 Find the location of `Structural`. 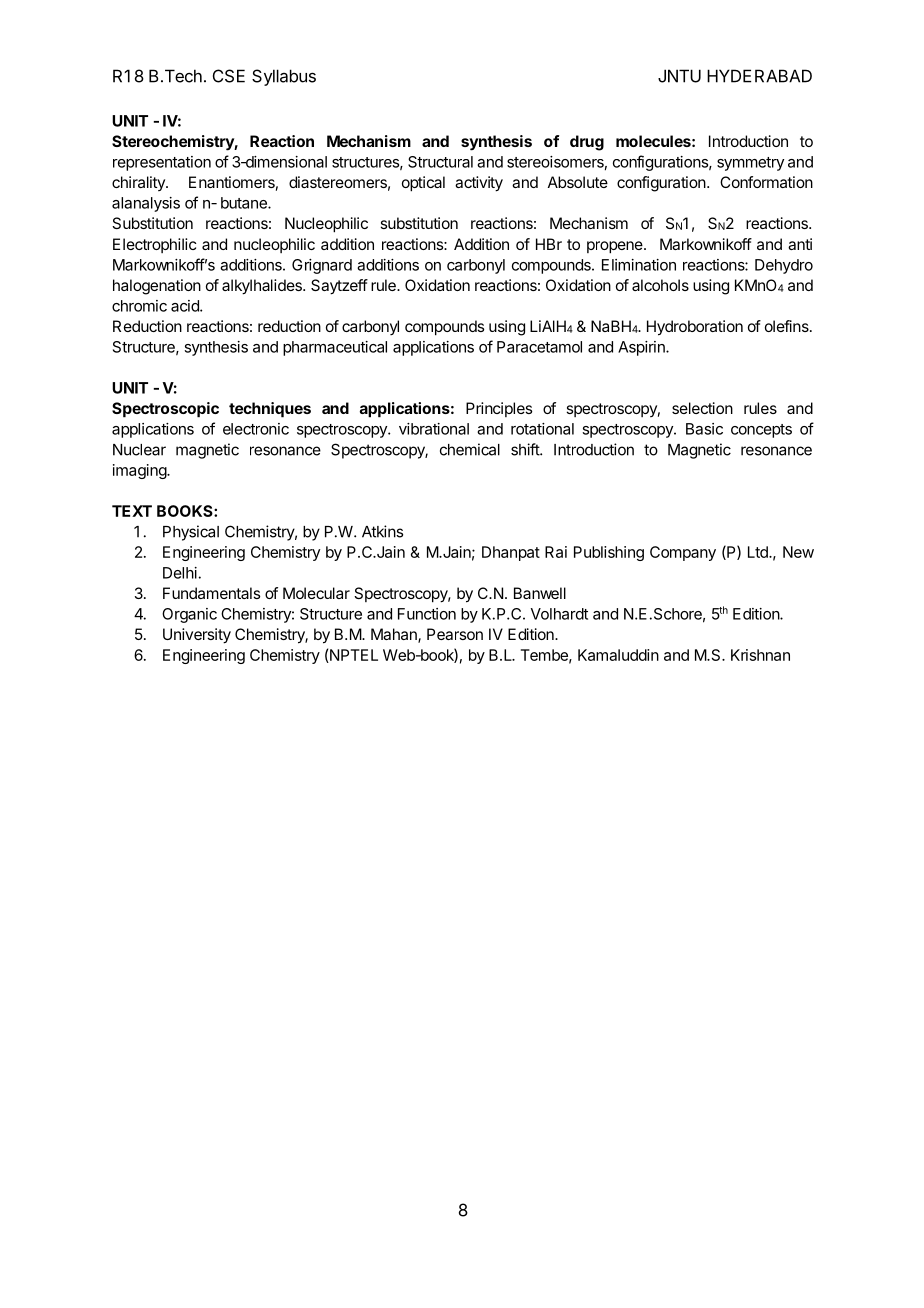

Structural is located at coordinates (440, 162).
